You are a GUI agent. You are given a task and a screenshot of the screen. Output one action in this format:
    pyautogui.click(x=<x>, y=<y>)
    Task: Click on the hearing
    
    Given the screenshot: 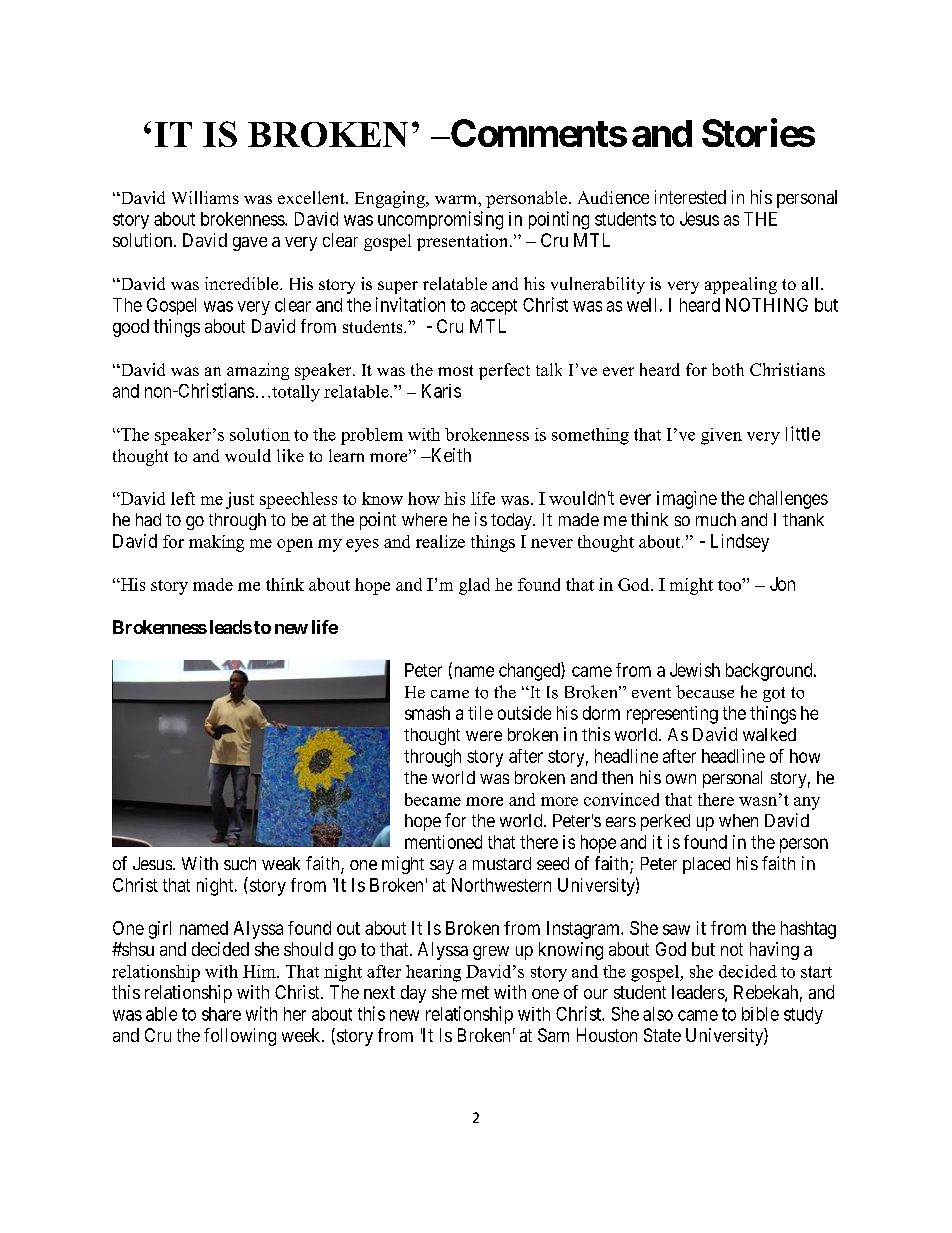 What is the action you would take?
    pyautogui.click(x=433, y=973)
